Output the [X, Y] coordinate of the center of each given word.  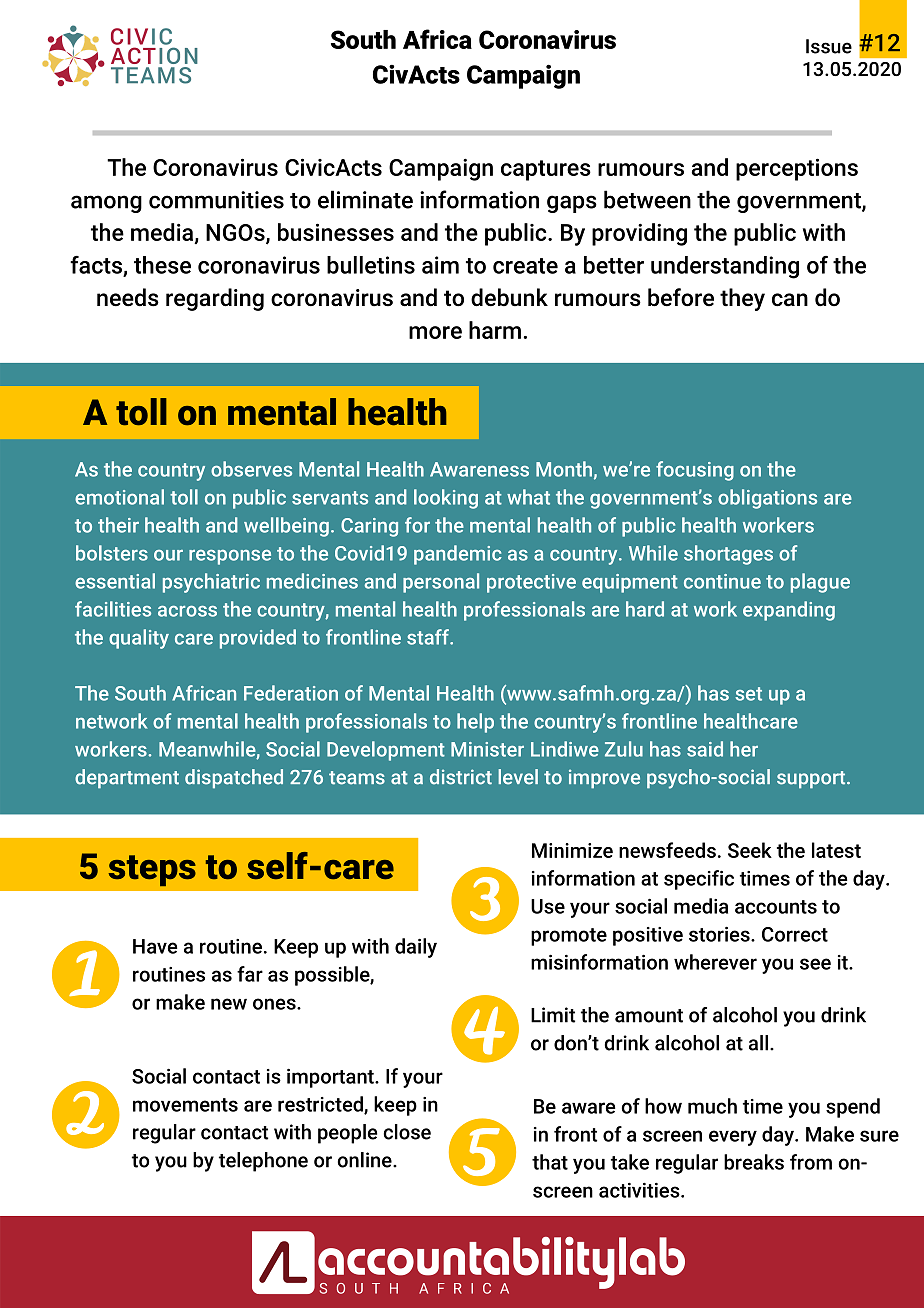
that [550, 1162]
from [811, 1162]
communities [216, 200]
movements [185, 1105]
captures [546, 170]
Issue [829, 46]
